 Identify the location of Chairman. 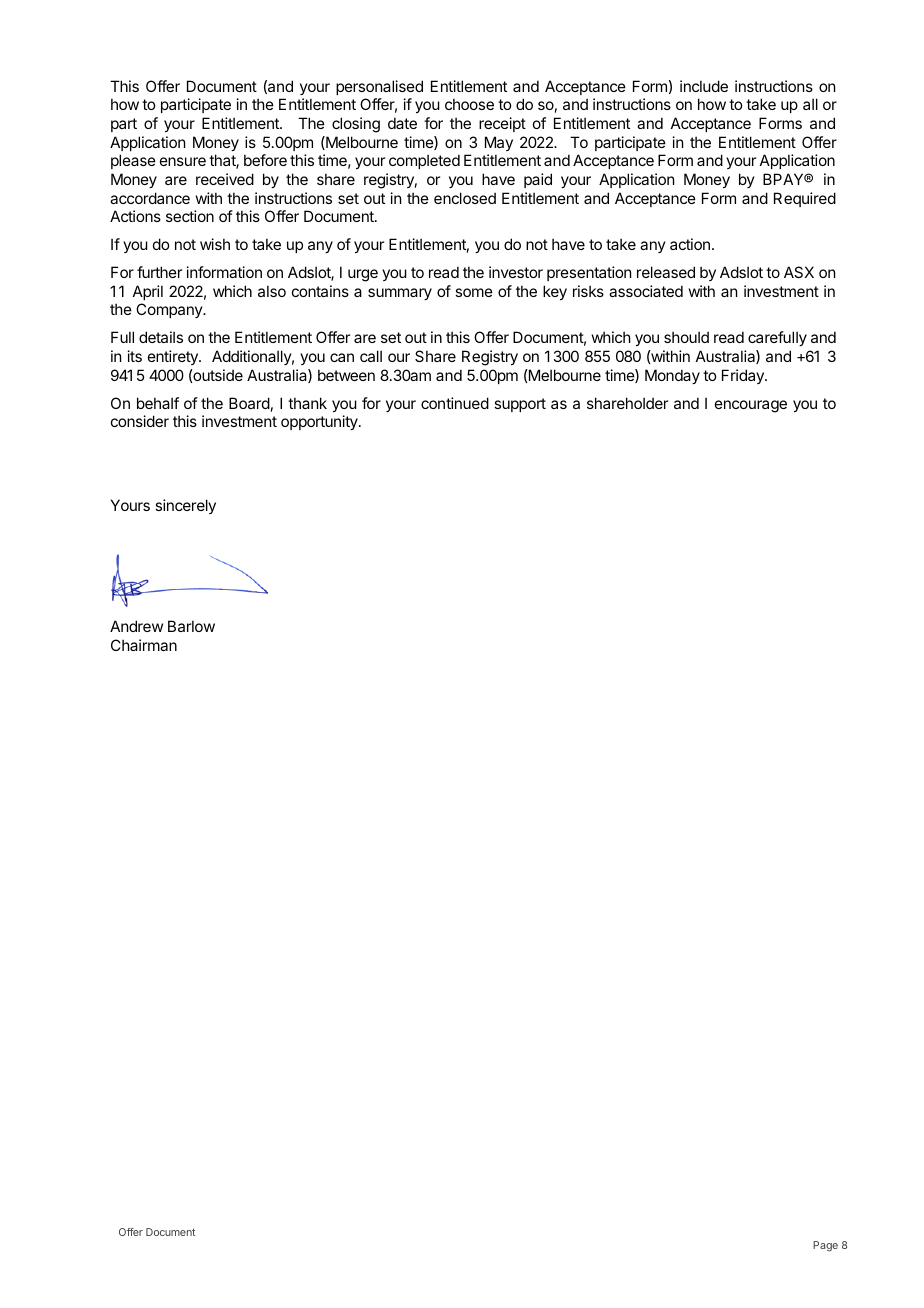
(144, 645).
